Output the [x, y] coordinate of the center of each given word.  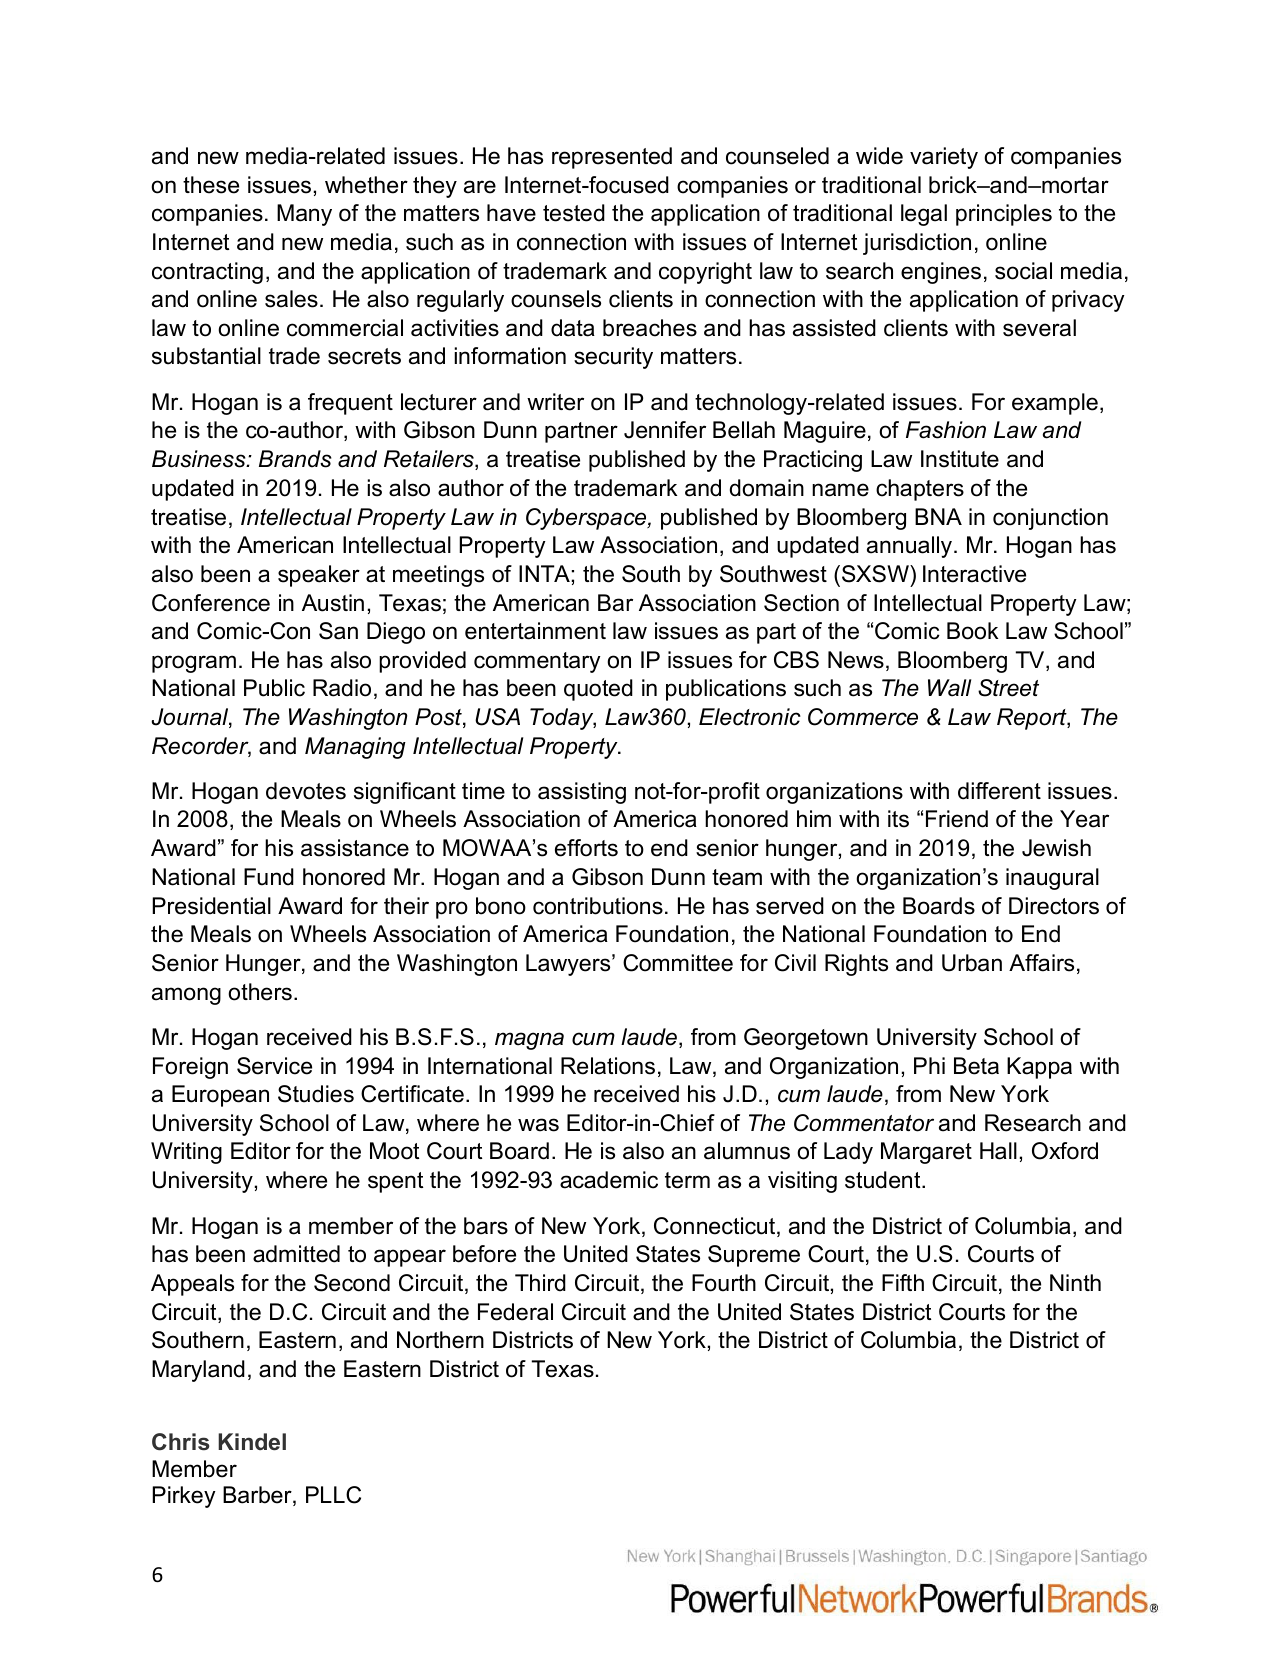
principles [1004, 215]
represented [612, 158]
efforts [586, 848]
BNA [938, 516]
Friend [957, 819]
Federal [515, 1312]
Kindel [252, 1442]
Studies [316, 1094]
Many [304, 215]
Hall [998, 1151]
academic [609, 1180]
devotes [306, 791]
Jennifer [665, 430]
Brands [295, 459]
